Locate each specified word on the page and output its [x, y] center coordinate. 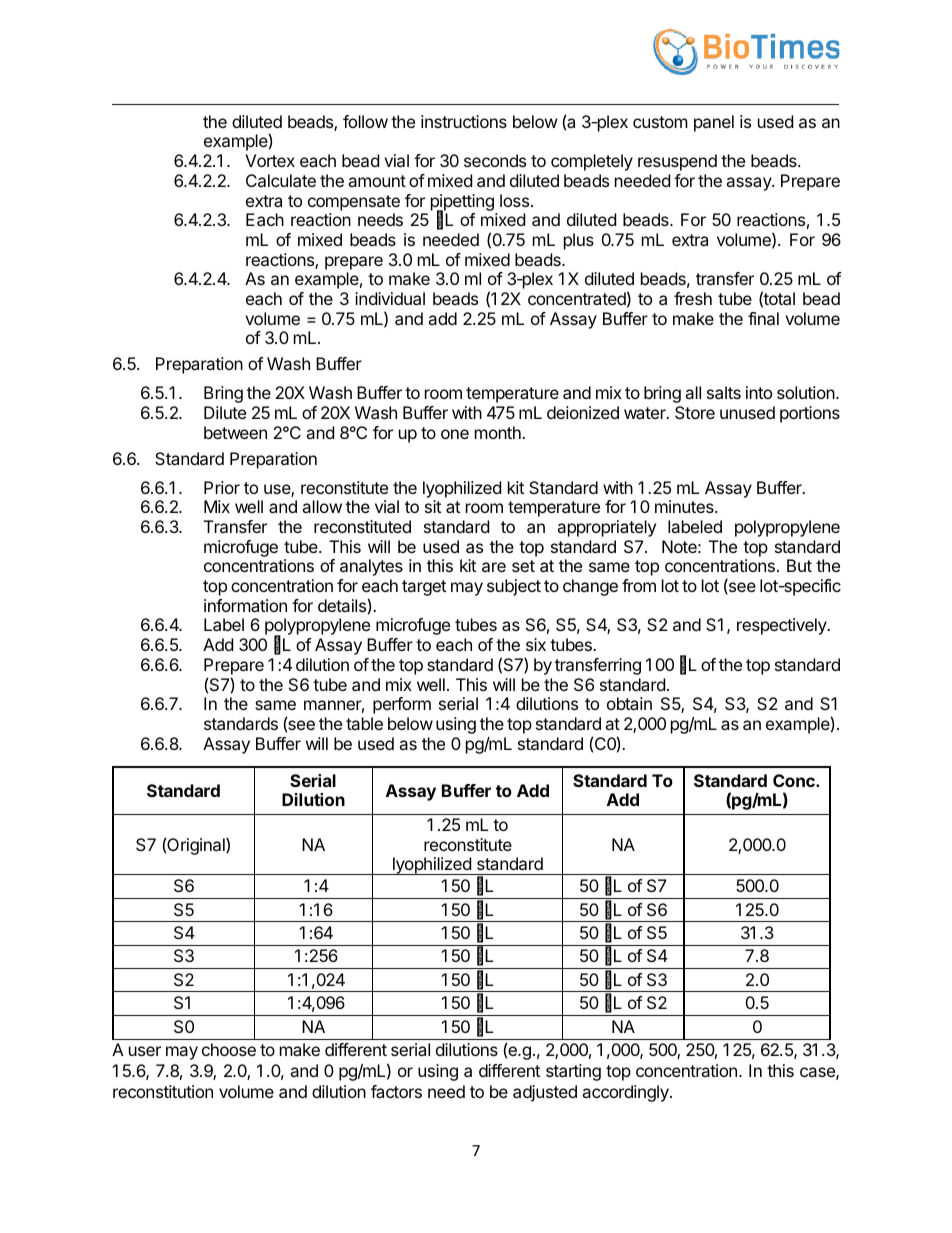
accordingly [626, 1093]
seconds [495, 160]
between [235, 432]
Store [695, 412]
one [455, 434]
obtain [629, 703]
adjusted [545, 1093]
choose [229, 1049]
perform [402, 705]
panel [714, 123]
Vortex [270, 160]
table [364, 723]
